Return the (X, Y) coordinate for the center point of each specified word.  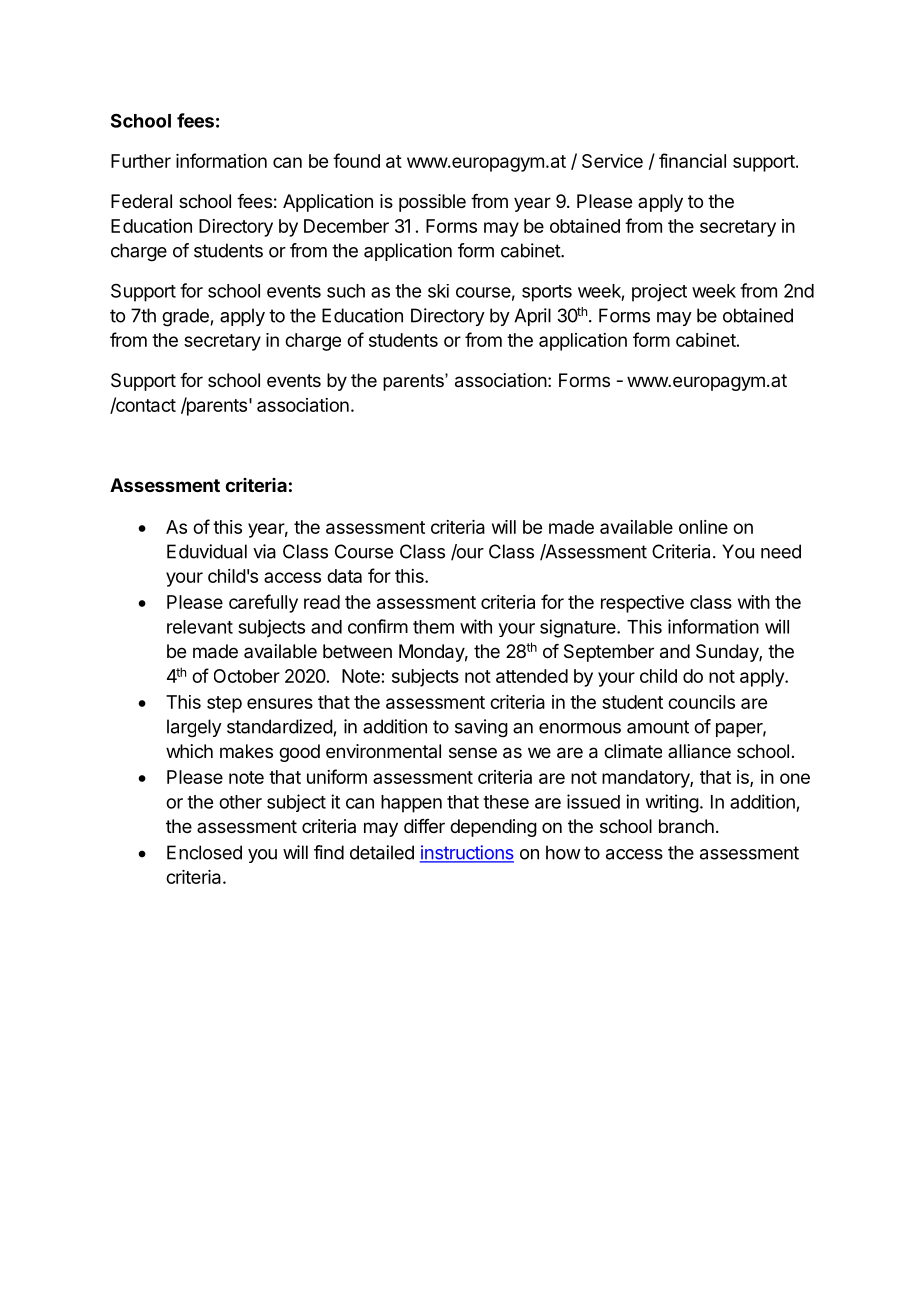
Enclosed (204, 852)
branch (686, 826)
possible (432, 203)
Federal (141, 201)
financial (692, 160)
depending (493, 828)
